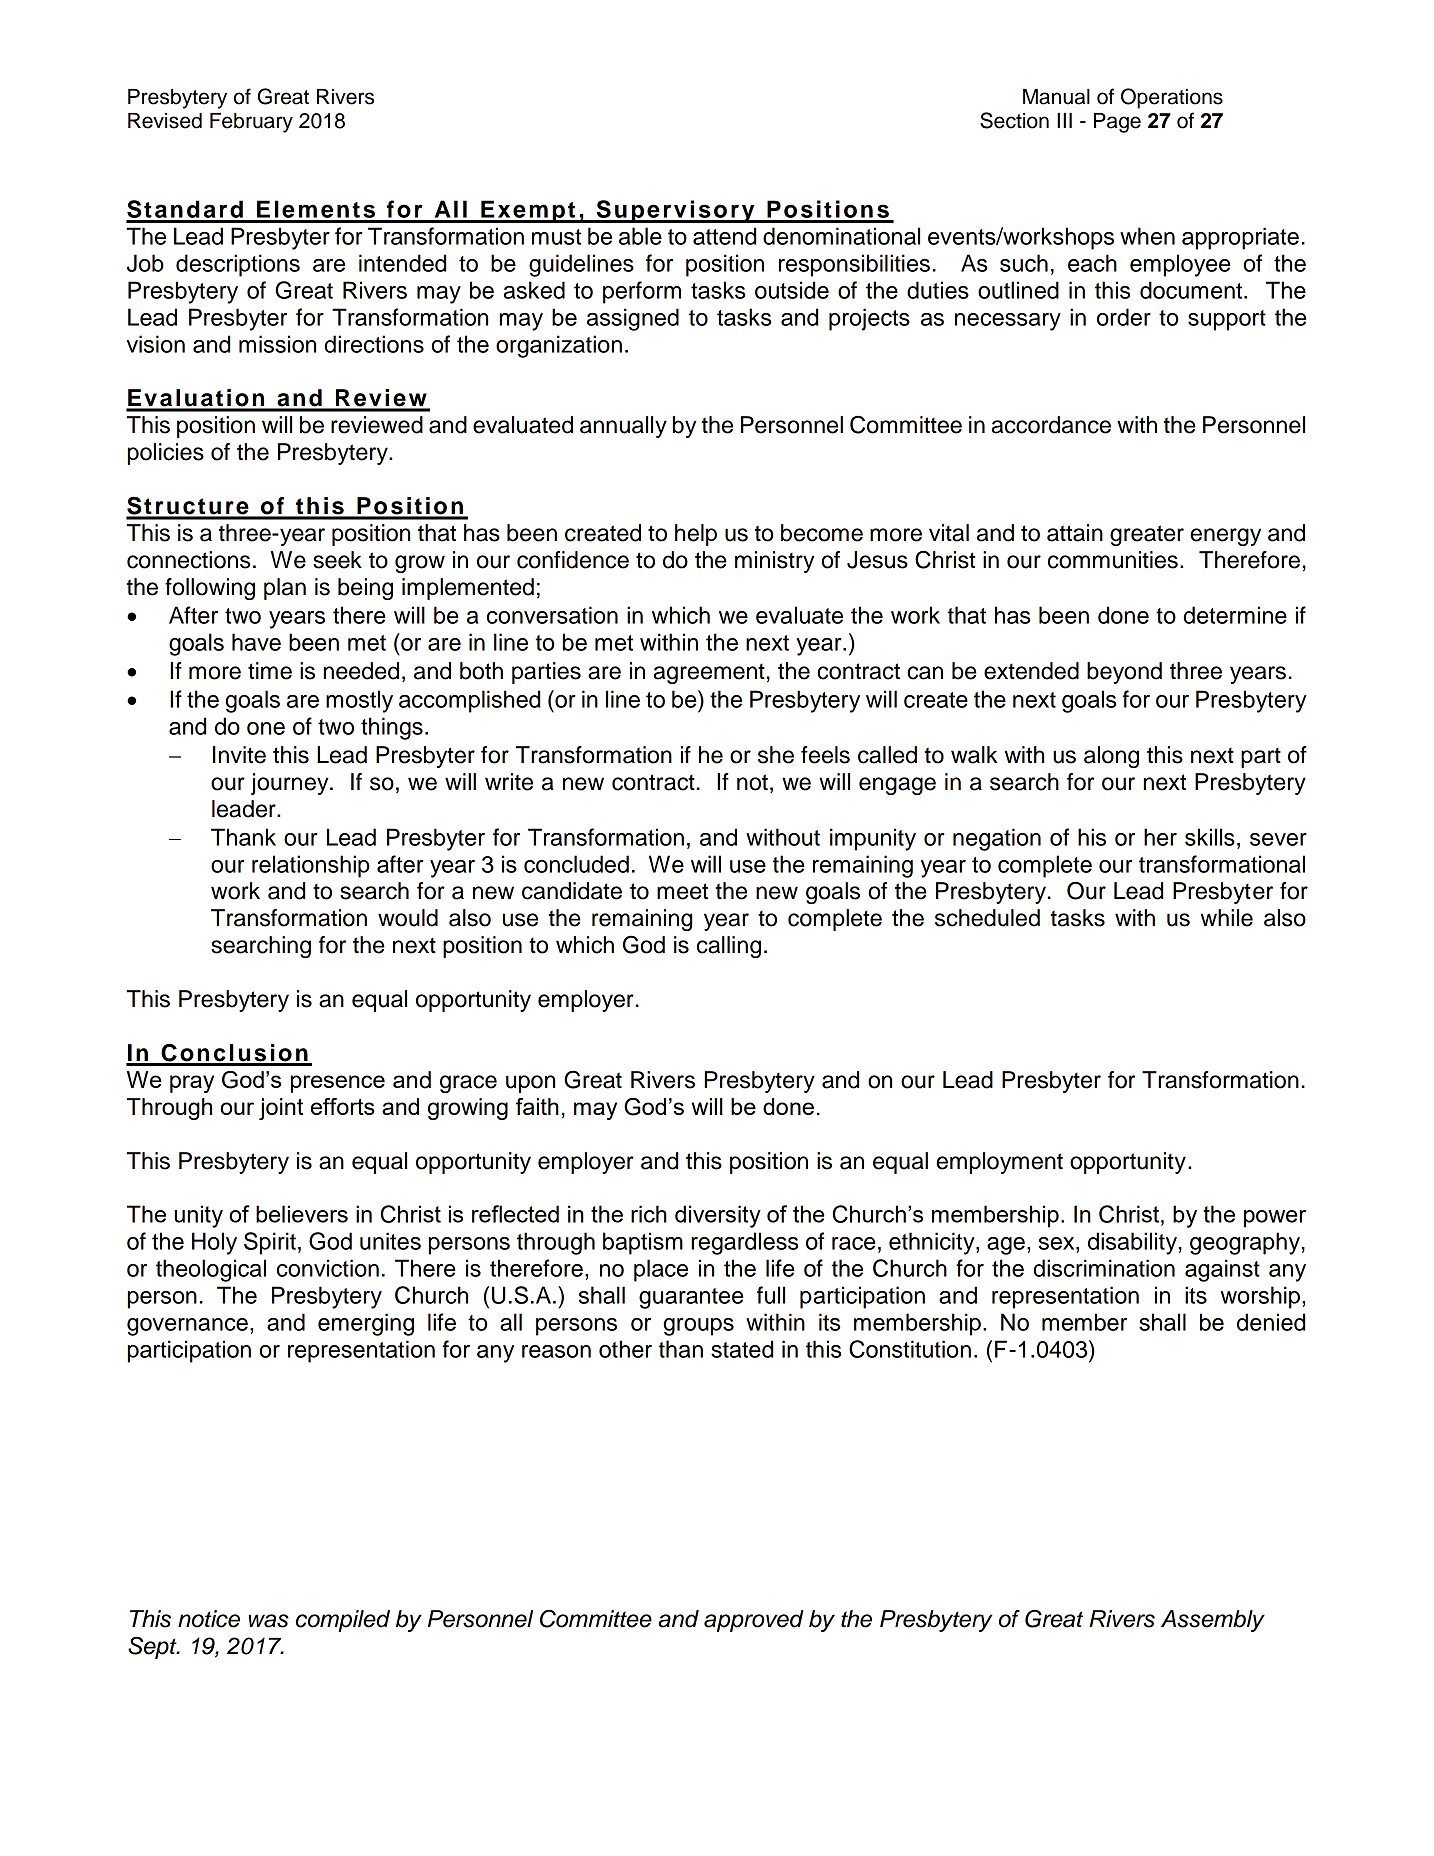 The image size is (1434, 1856). Describe the element at coordinates (999, 1163) in the screenshot. I see `employment` at that location.
